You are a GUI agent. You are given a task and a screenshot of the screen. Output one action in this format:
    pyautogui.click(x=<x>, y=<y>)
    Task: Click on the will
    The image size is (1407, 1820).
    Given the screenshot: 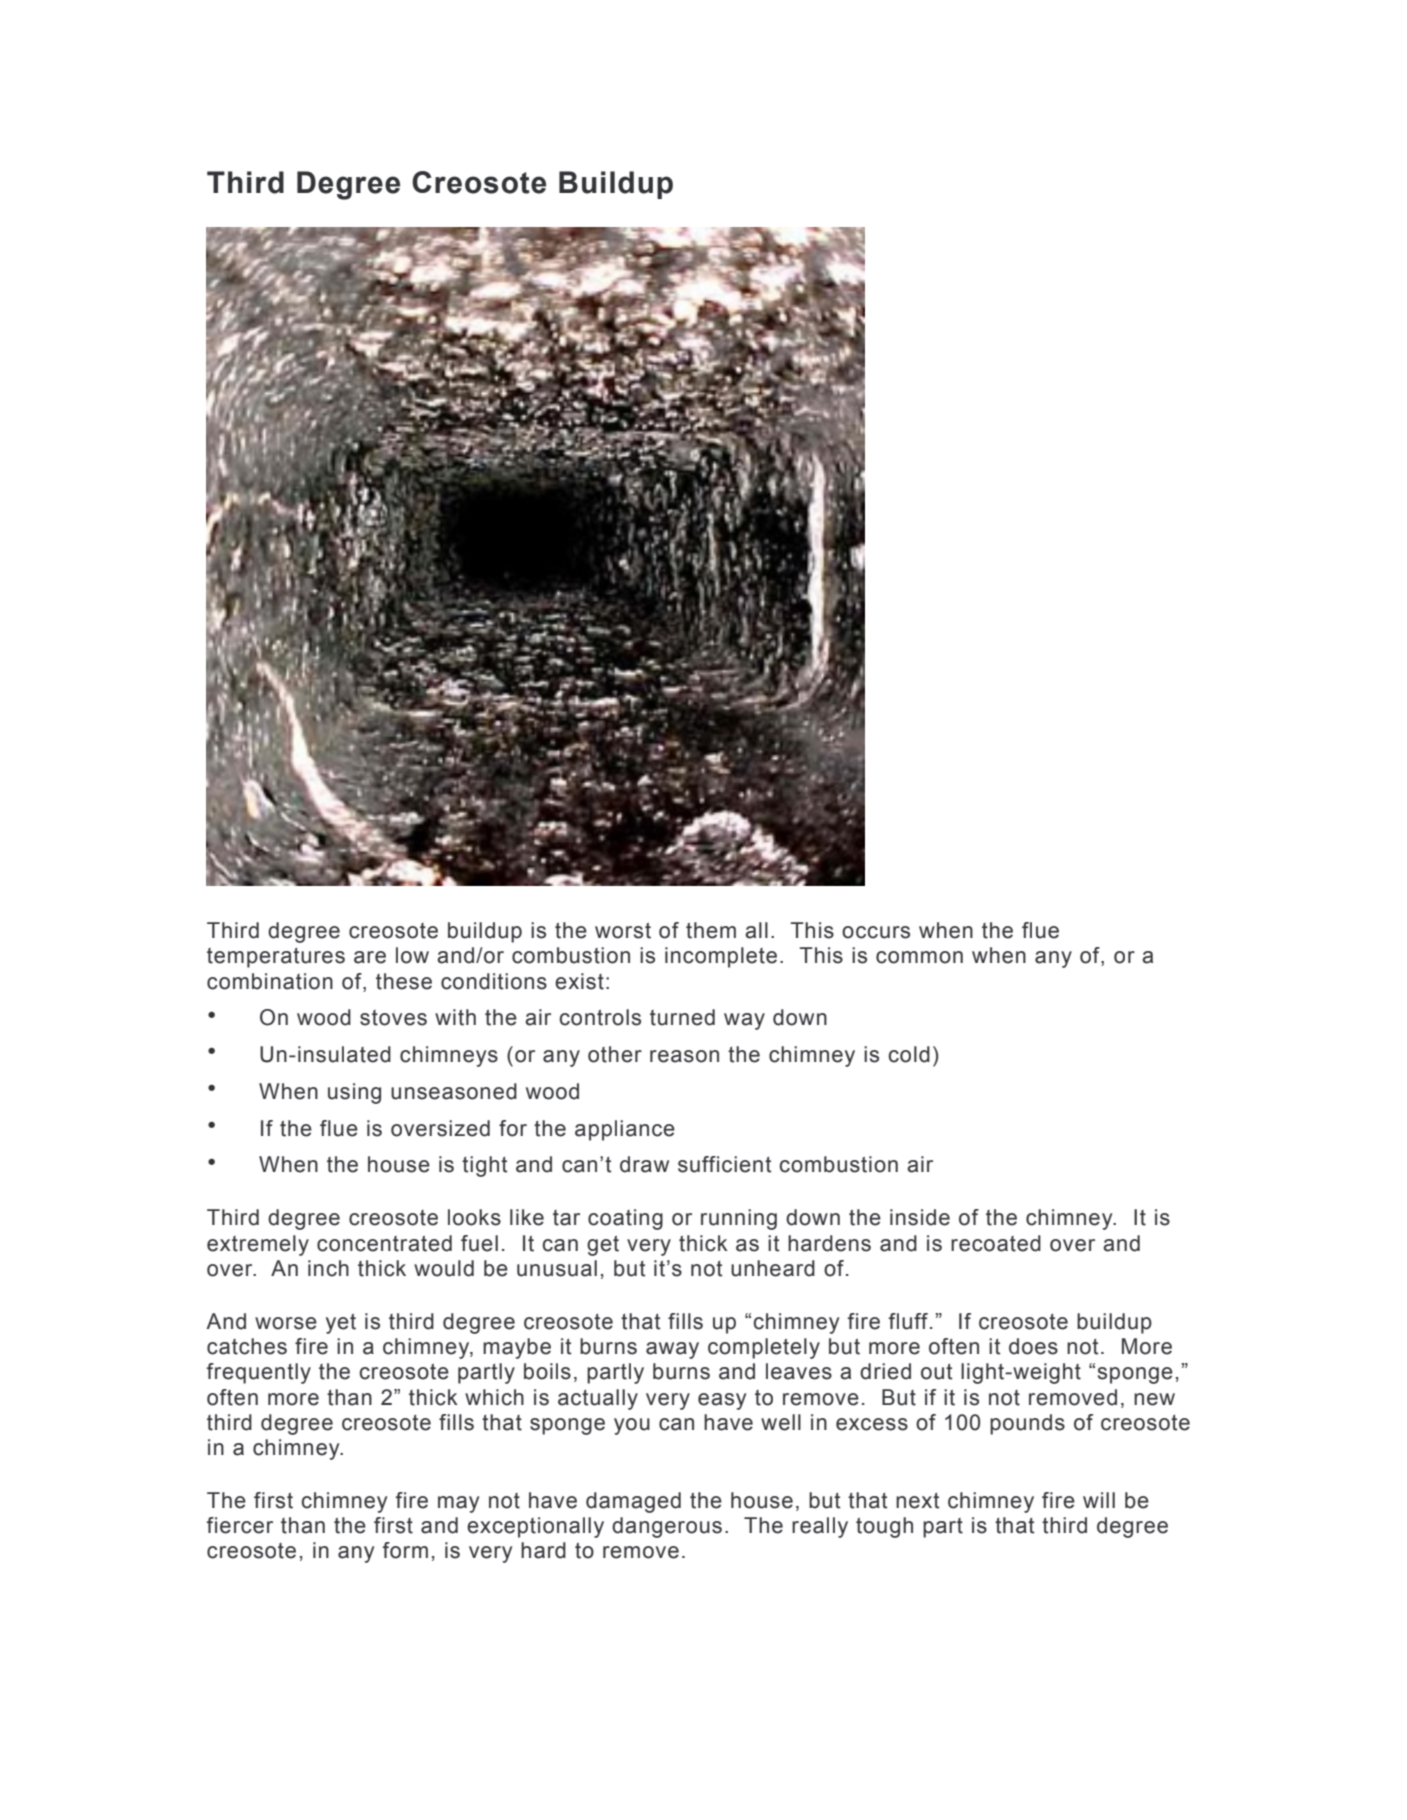 What is the action you would take?
    pyautogui.click(x=1099, y=1500)
